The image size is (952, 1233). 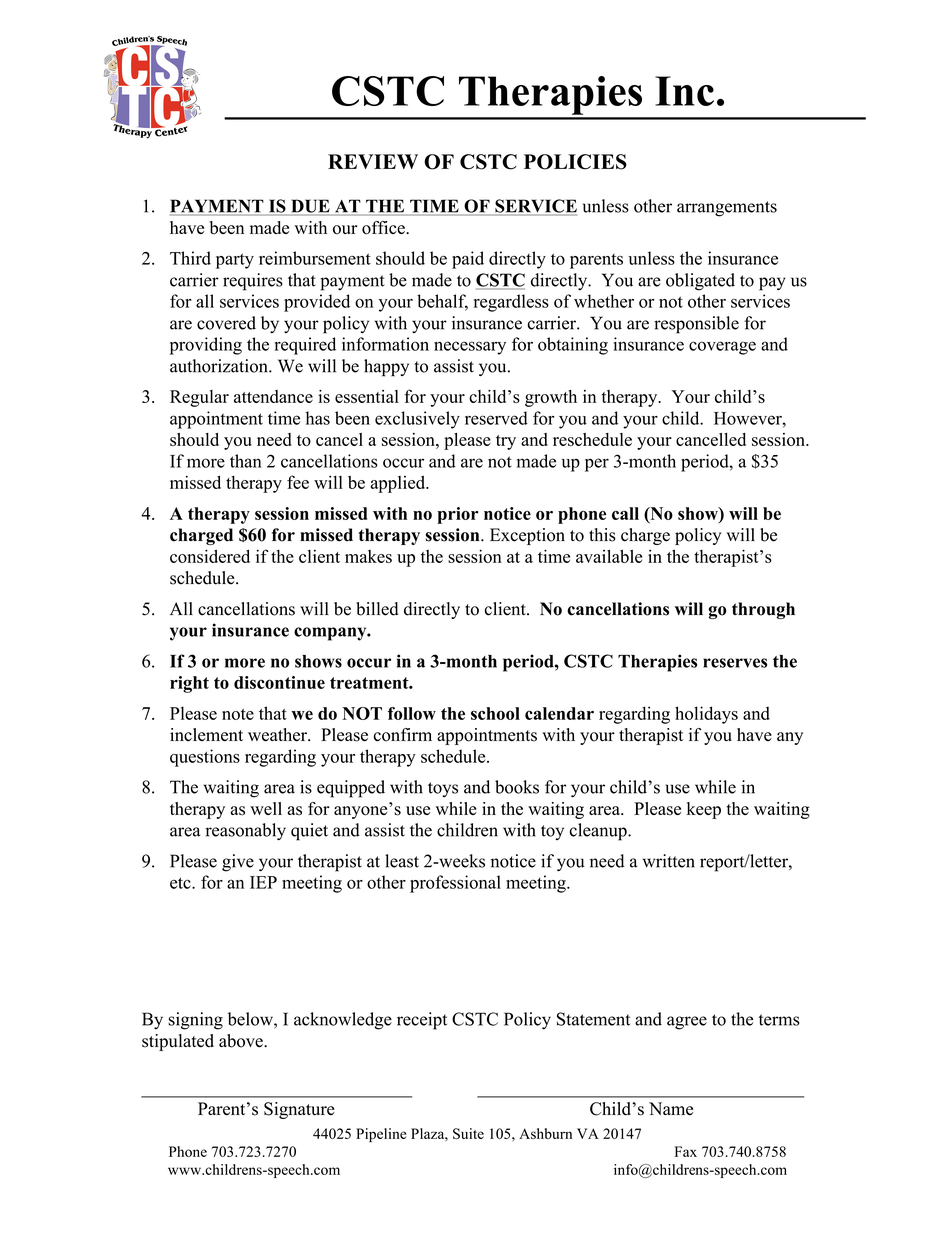 I want to click on paid, so click(x=468, y=260).
